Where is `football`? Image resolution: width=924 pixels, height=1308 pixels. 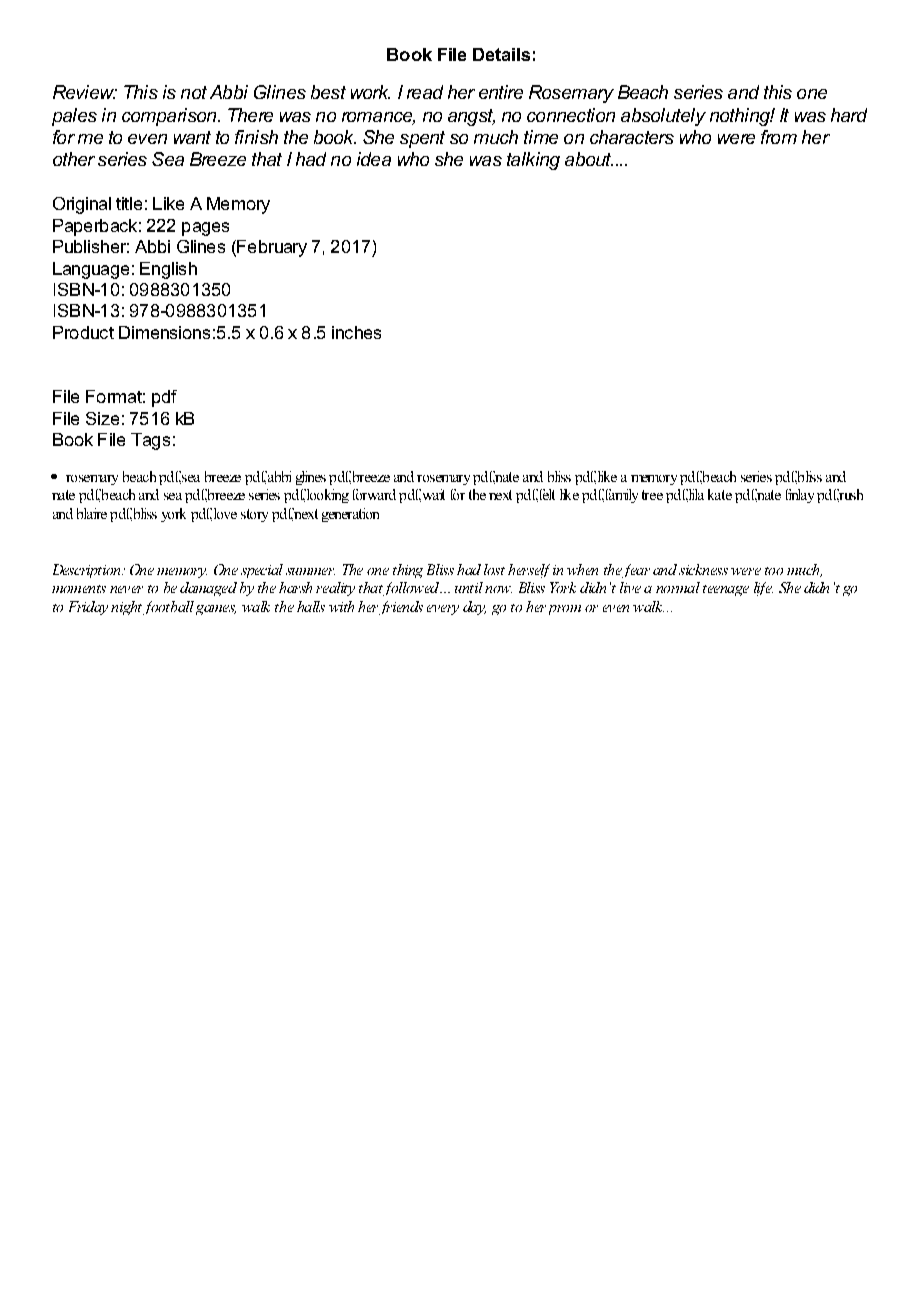
football is located at coordinates (168, 608).
